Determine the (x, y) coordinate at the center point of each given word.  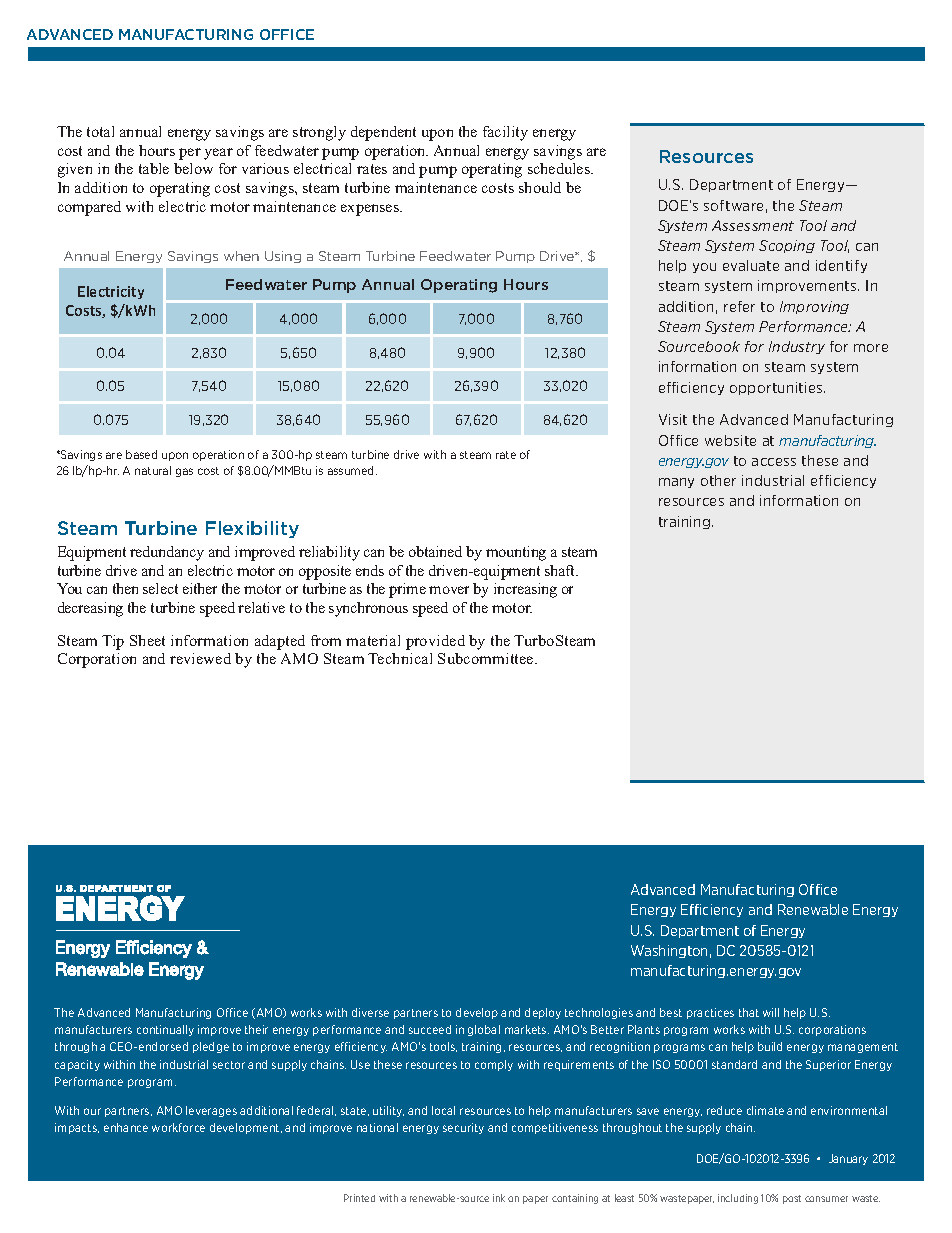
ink (499, 1198)
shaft (561, 570)
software (733, 205)
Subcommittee (487, 658)
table (154, 168)
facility (505, 133)
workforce (178, 1127)
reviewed (200, 658)
